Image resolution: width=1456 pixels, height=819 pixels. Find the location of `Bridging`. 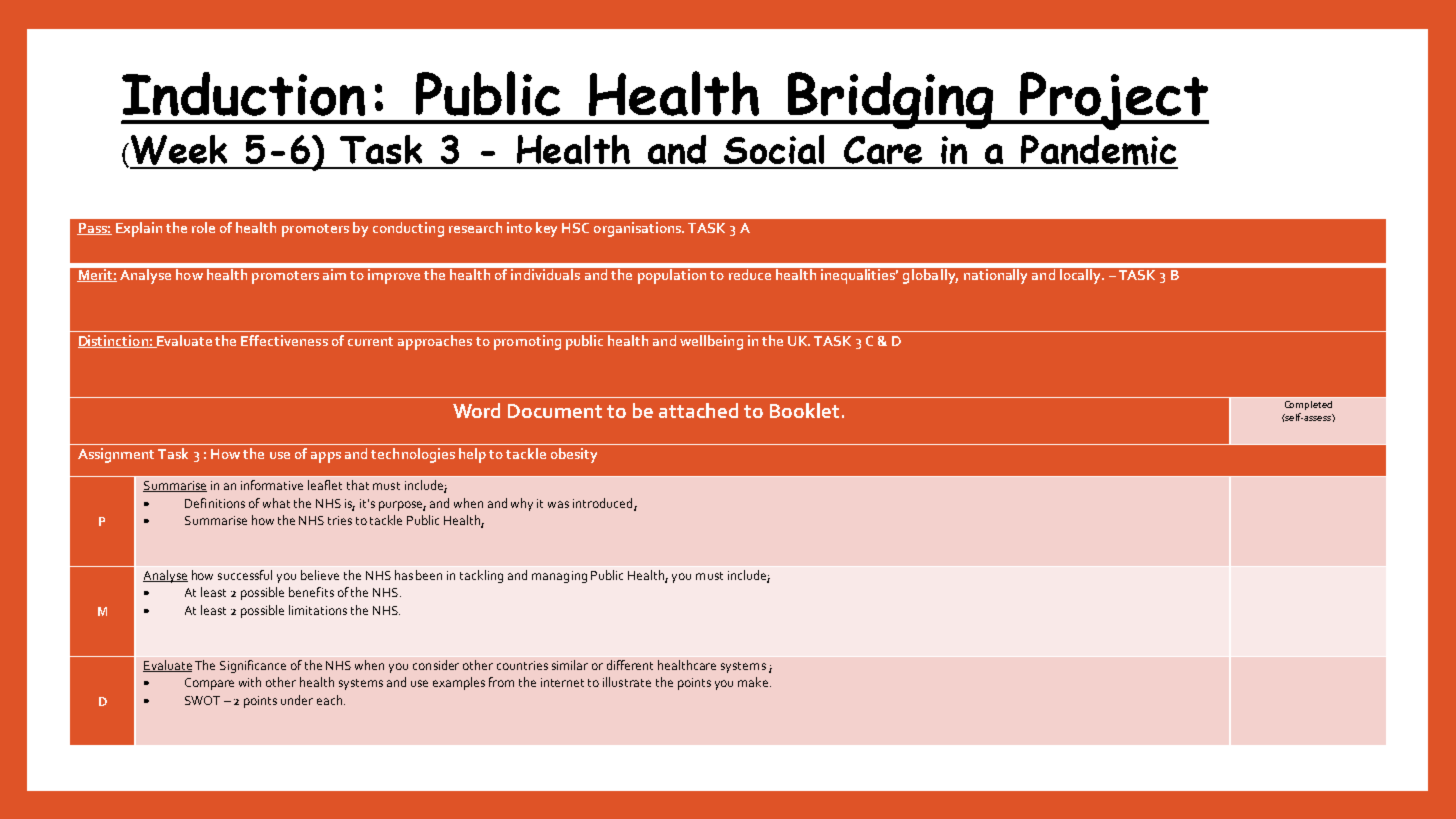

Bridging is located at coordinates (891, 100).
